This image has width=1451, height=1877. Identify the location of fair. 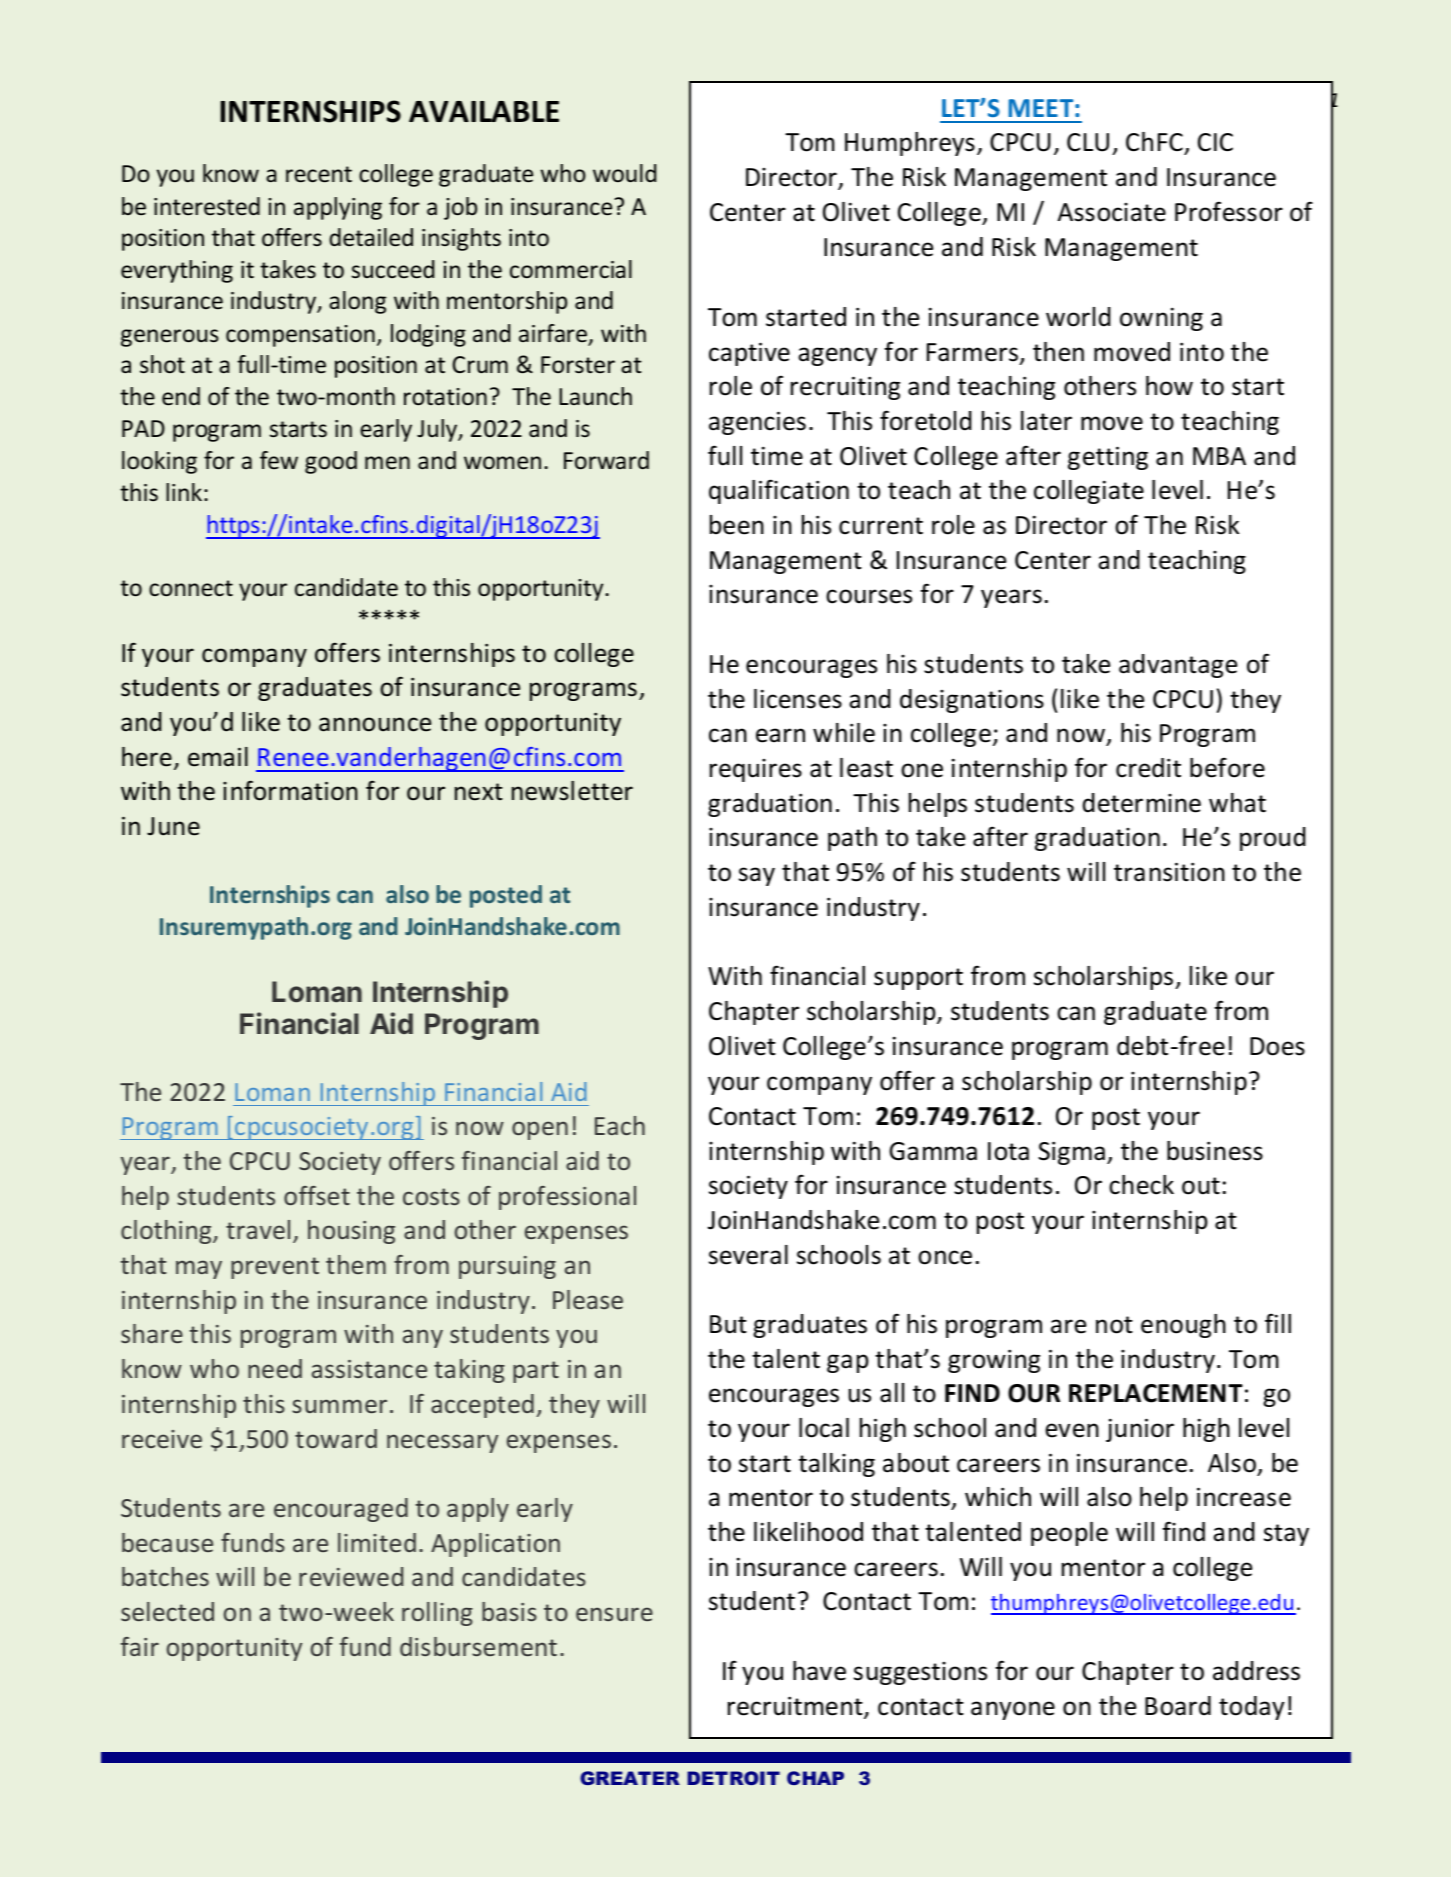
(140, 1646).
